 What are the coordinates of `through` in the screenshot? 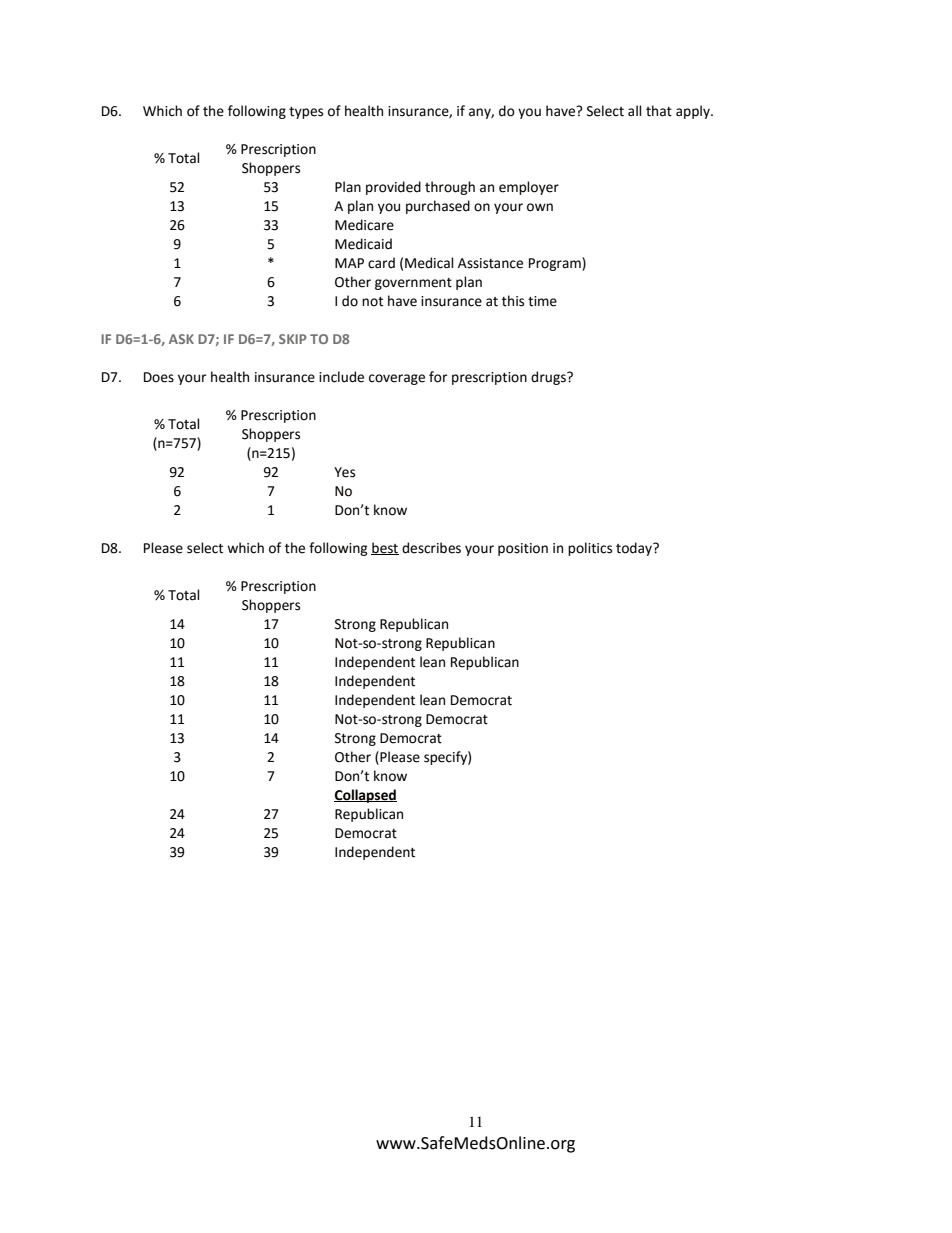 It's located at (450, 188).
